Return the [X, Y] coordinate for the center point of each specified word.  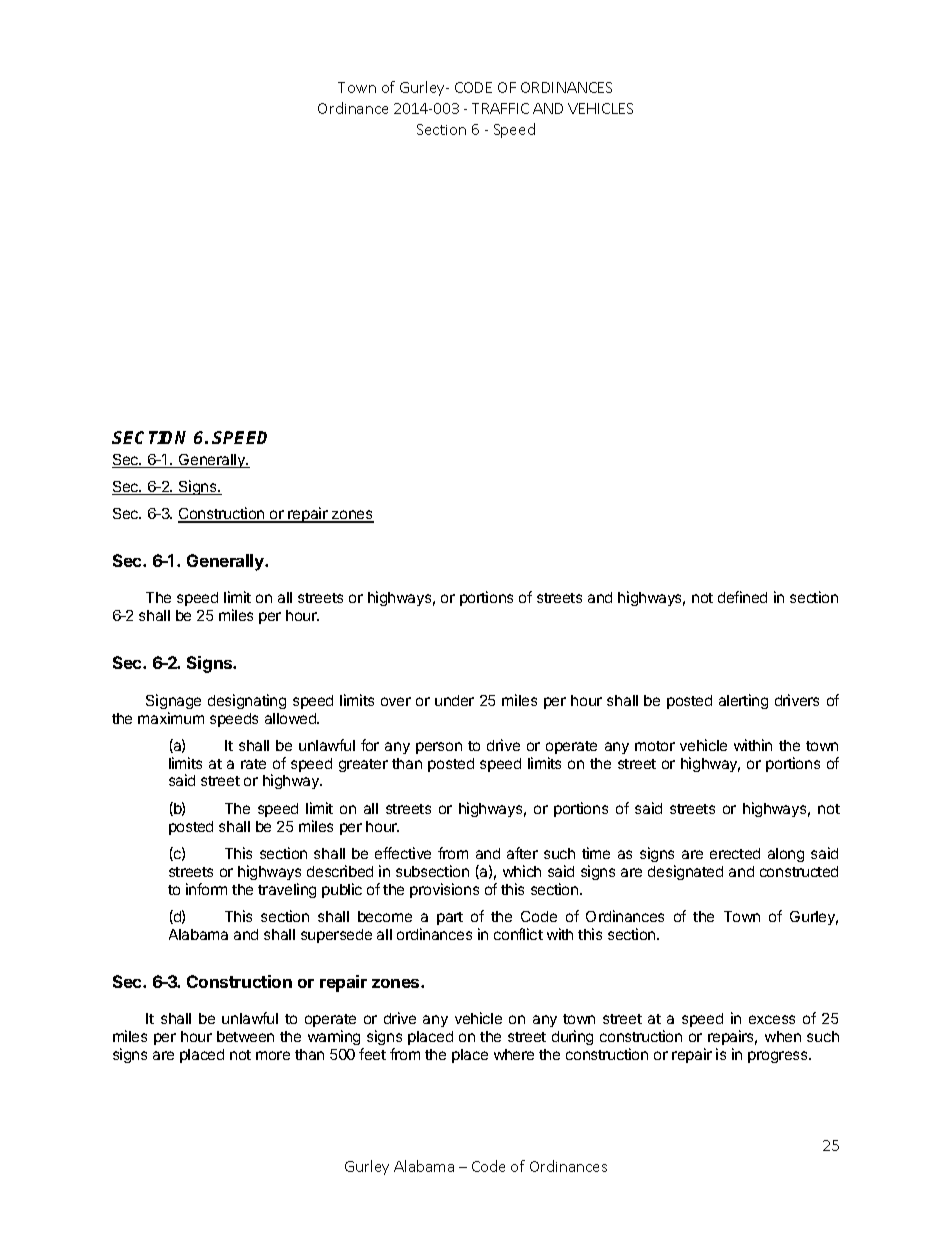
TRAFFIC [500, 108]
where [514, 1054]
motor [655, 746]
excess [772, 1019]
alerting [743, 701]
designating [247, 701]
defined [742, 597]
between [245, 1036]
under [454, 700]
